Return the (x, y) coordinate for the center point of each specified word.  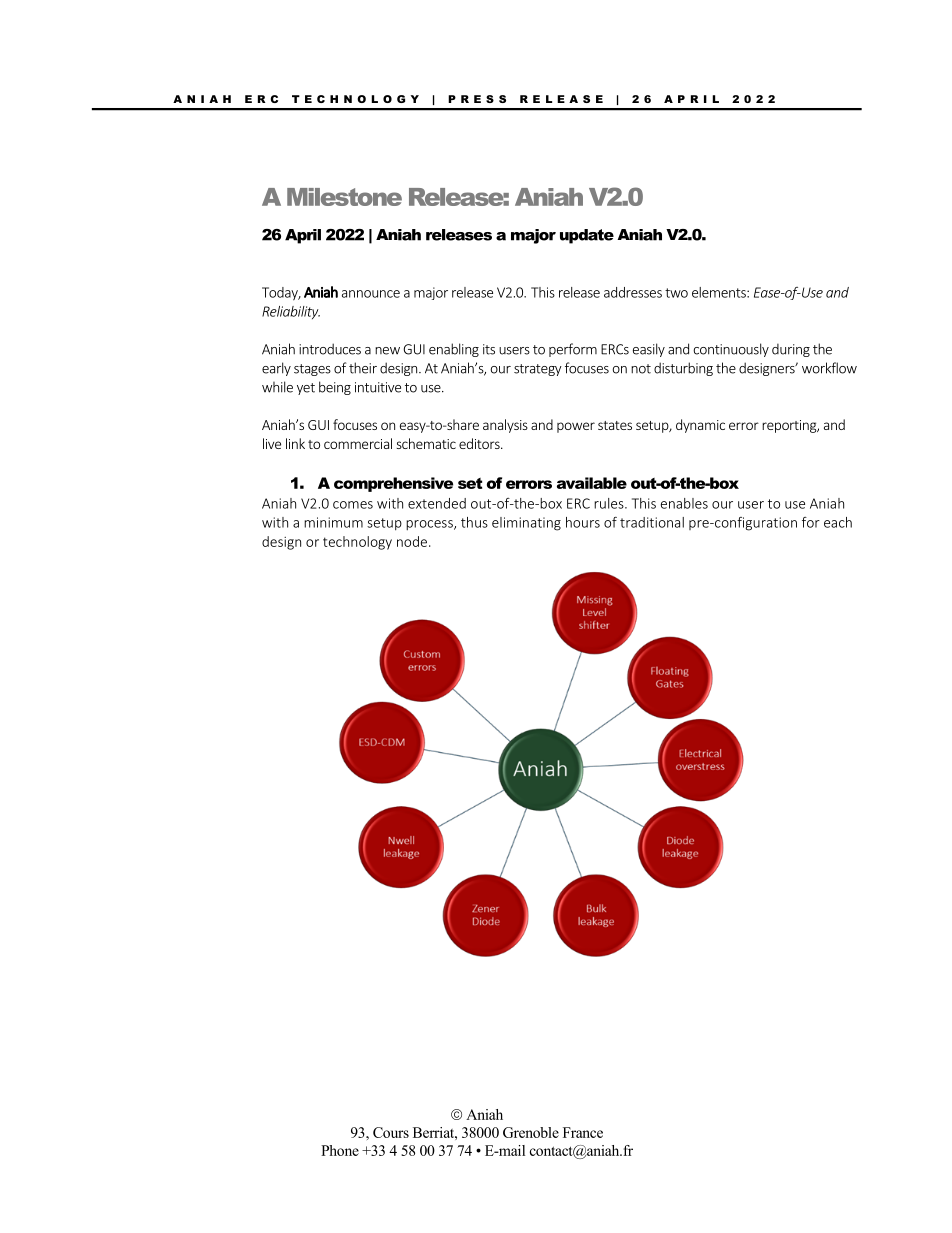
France (583, 1132)
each (838, 522)
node (412, 541)
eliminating (526, 524)
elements (720, 292)
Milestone (344, 197)
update (587, 236)
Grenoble (531, 1132)
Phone (340, 1150)
